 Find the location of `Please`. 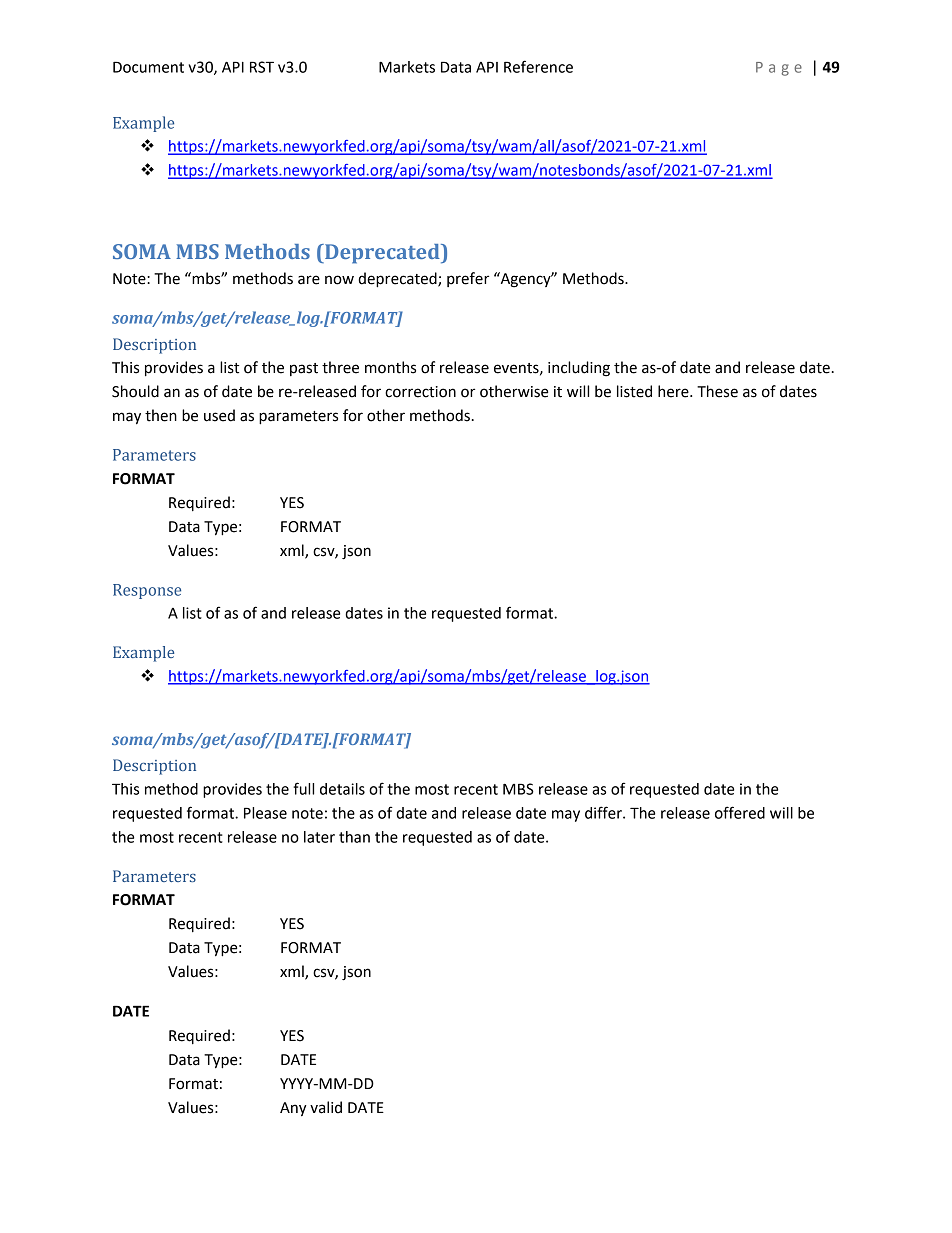

Please is located at coordinates (265, 813).
